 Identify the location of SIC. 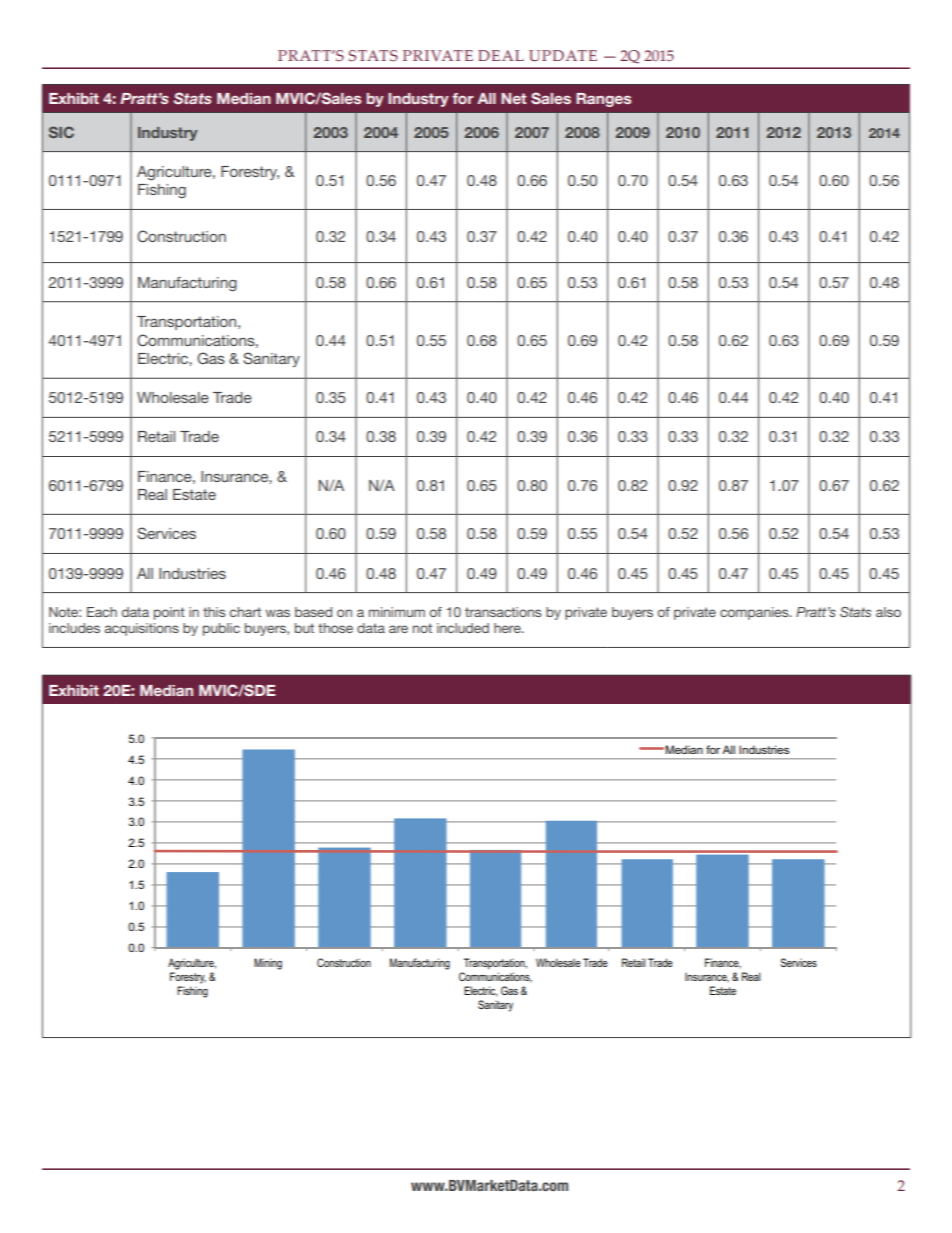
(61, 132).
